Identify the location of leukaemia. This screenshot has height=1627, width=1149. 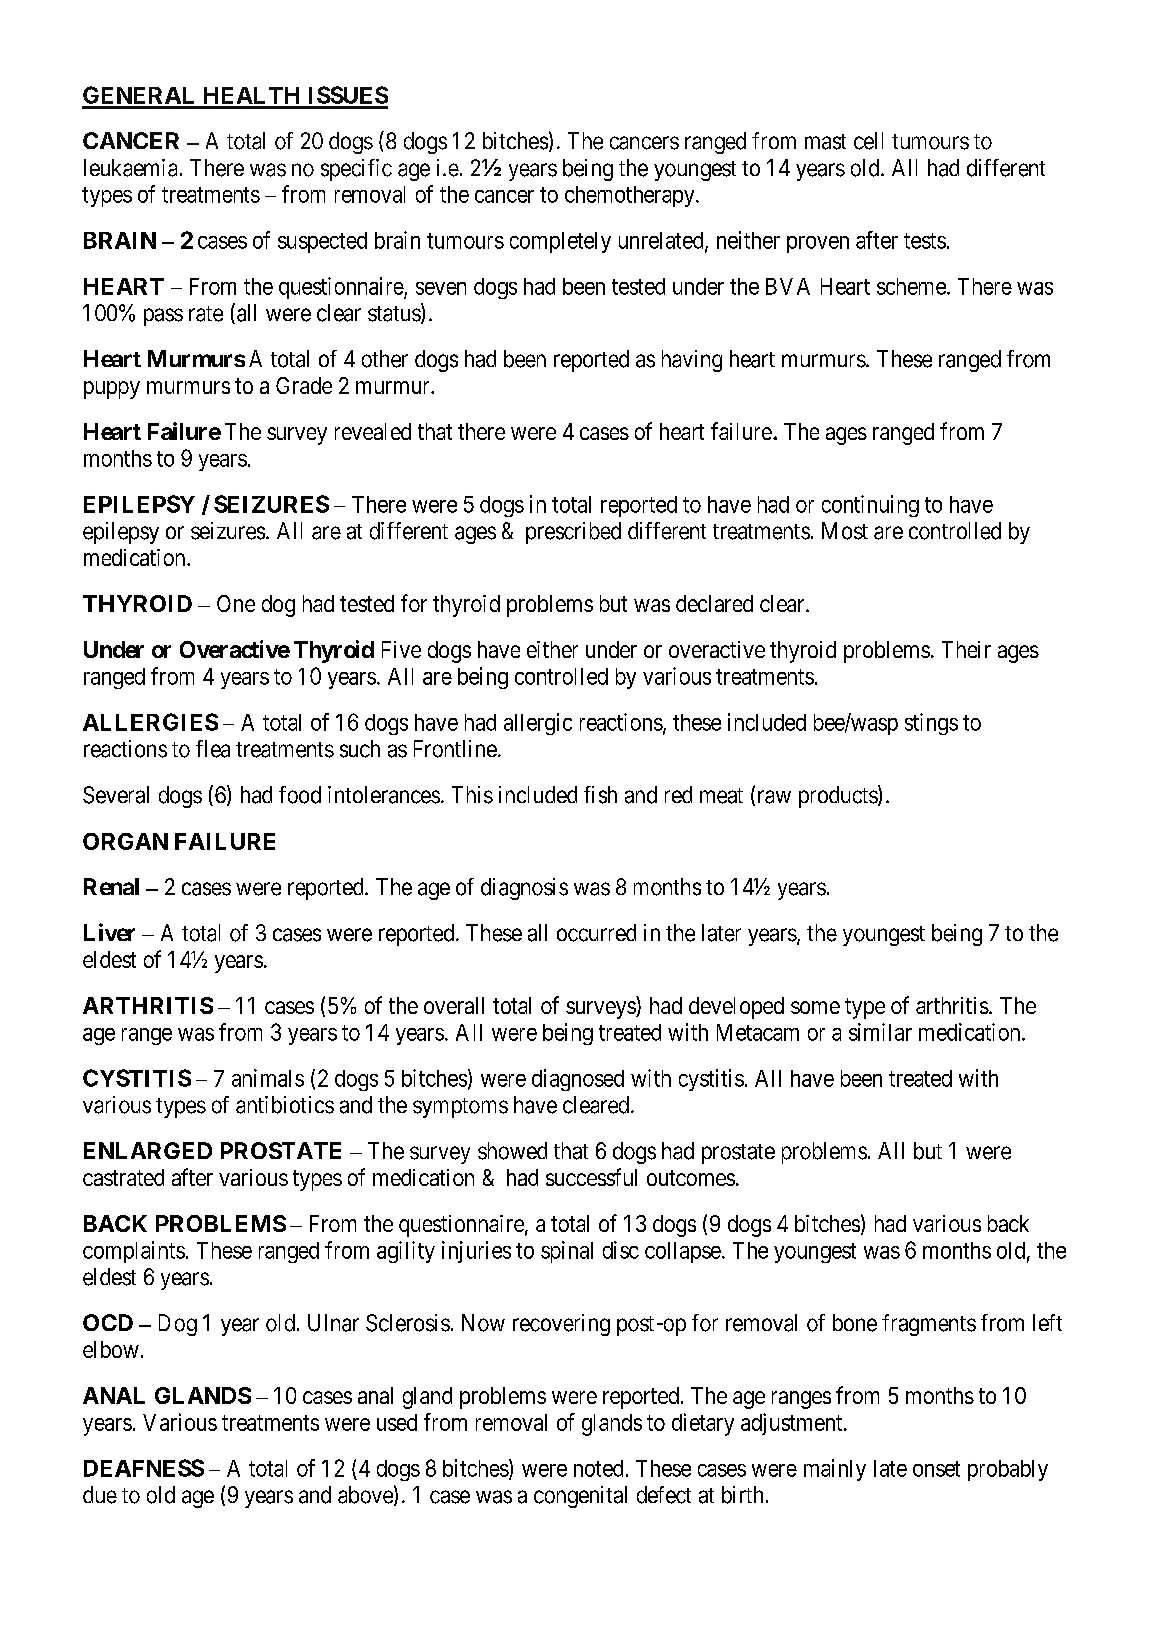
(130, 168).
